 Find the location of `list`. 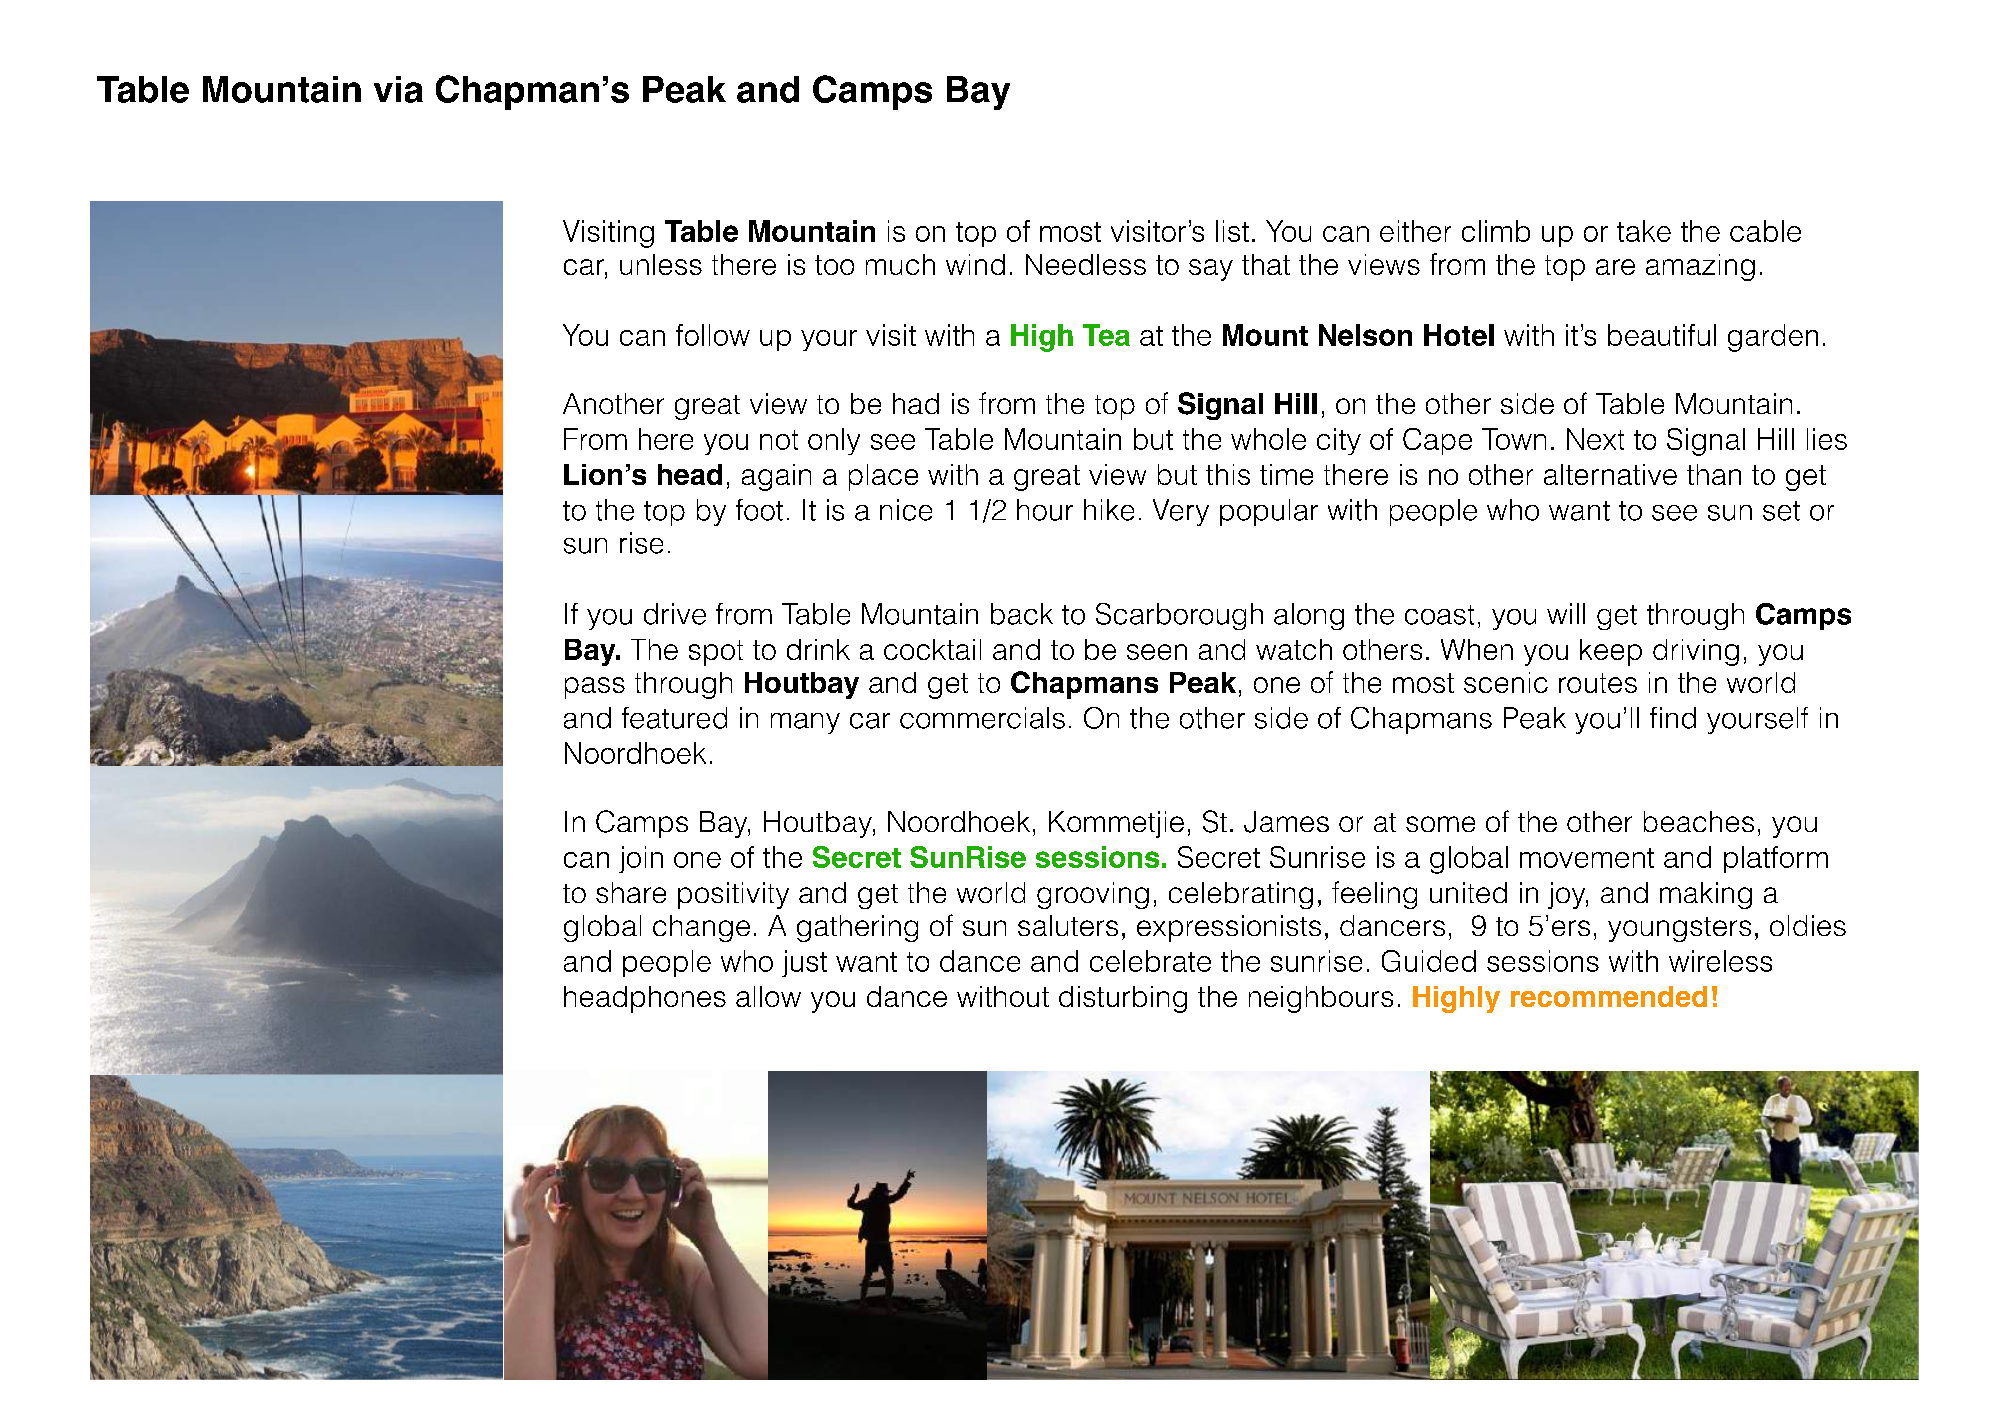

list is located at coordinates (1232, 231).
